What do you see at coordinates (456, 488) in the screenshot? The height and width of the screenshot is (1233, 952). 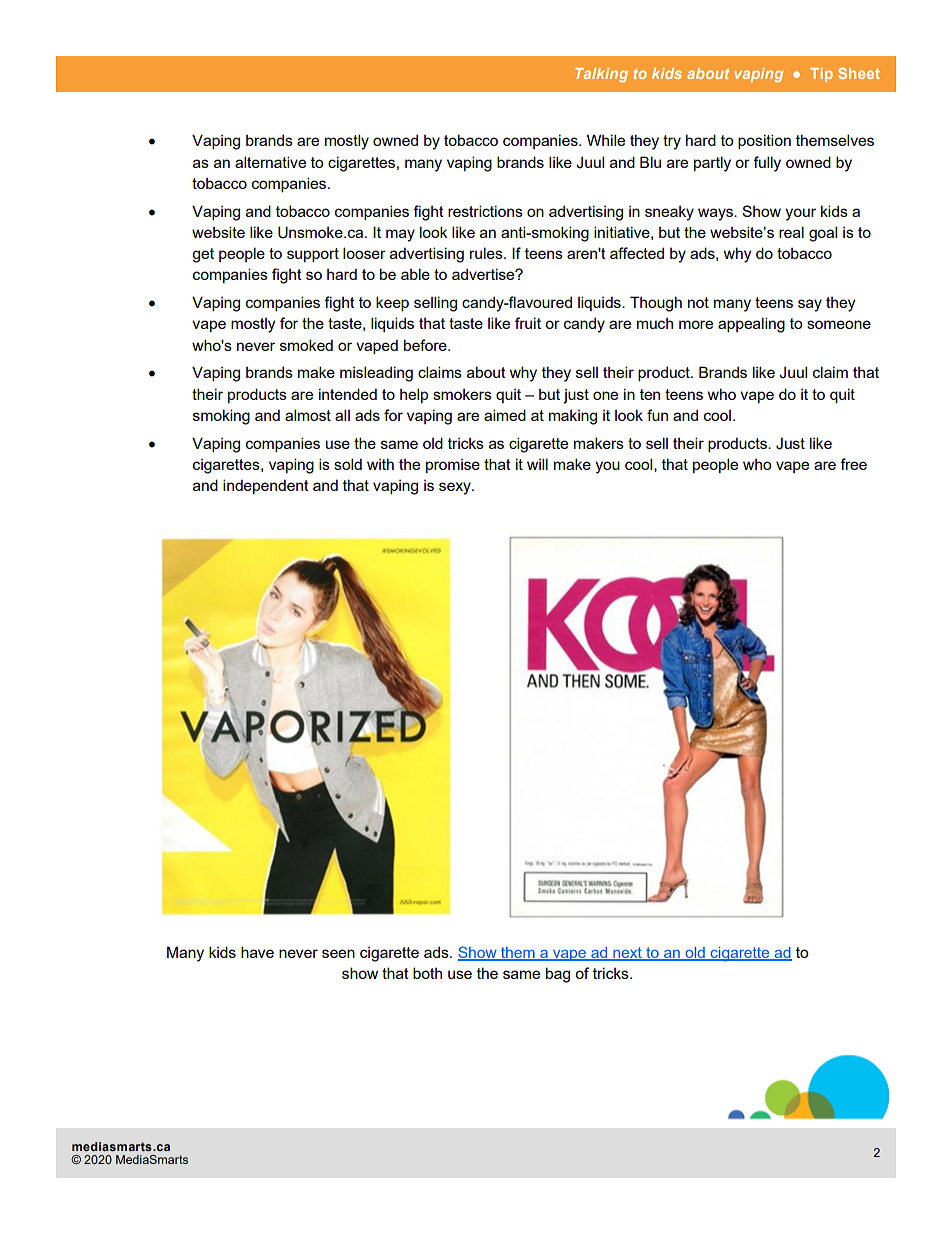 I see `sexy` at bounding box center [456, 488].
